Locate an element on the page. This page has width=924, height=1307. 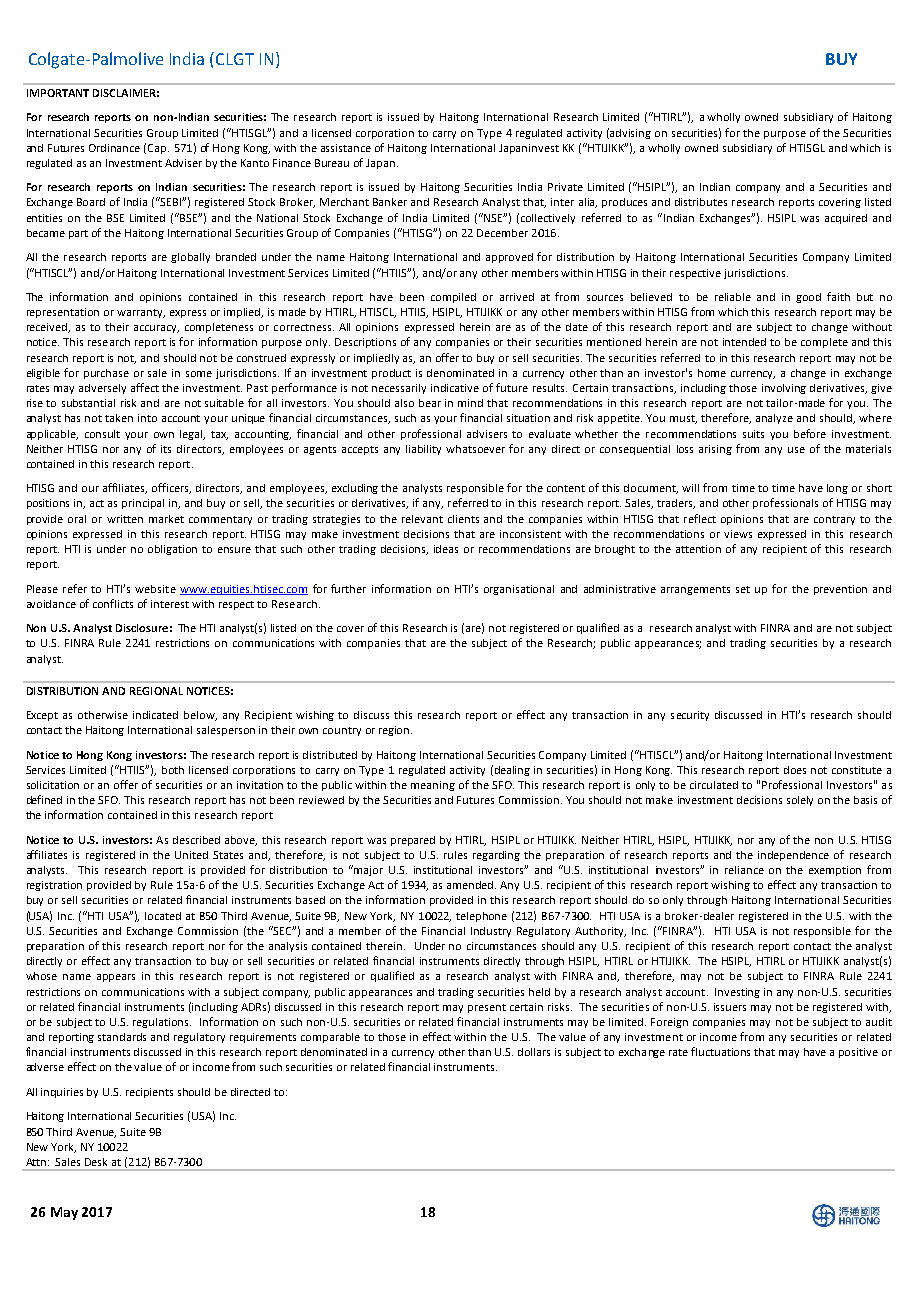
distributes is located at coordinates (701, 202).
